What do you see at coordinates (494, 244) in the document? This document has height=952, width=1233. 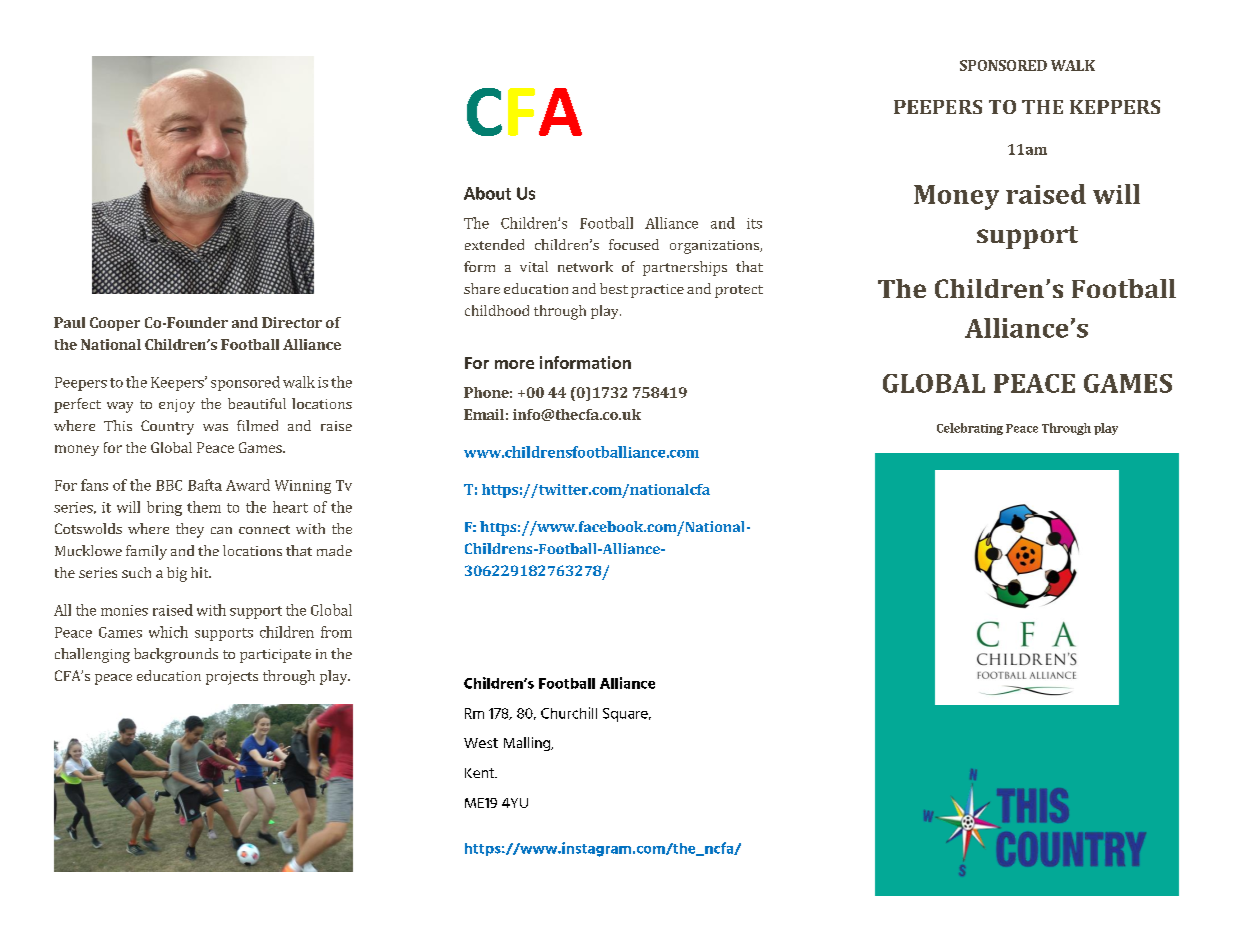 I see `extended` at bounding box center [494, 244].
